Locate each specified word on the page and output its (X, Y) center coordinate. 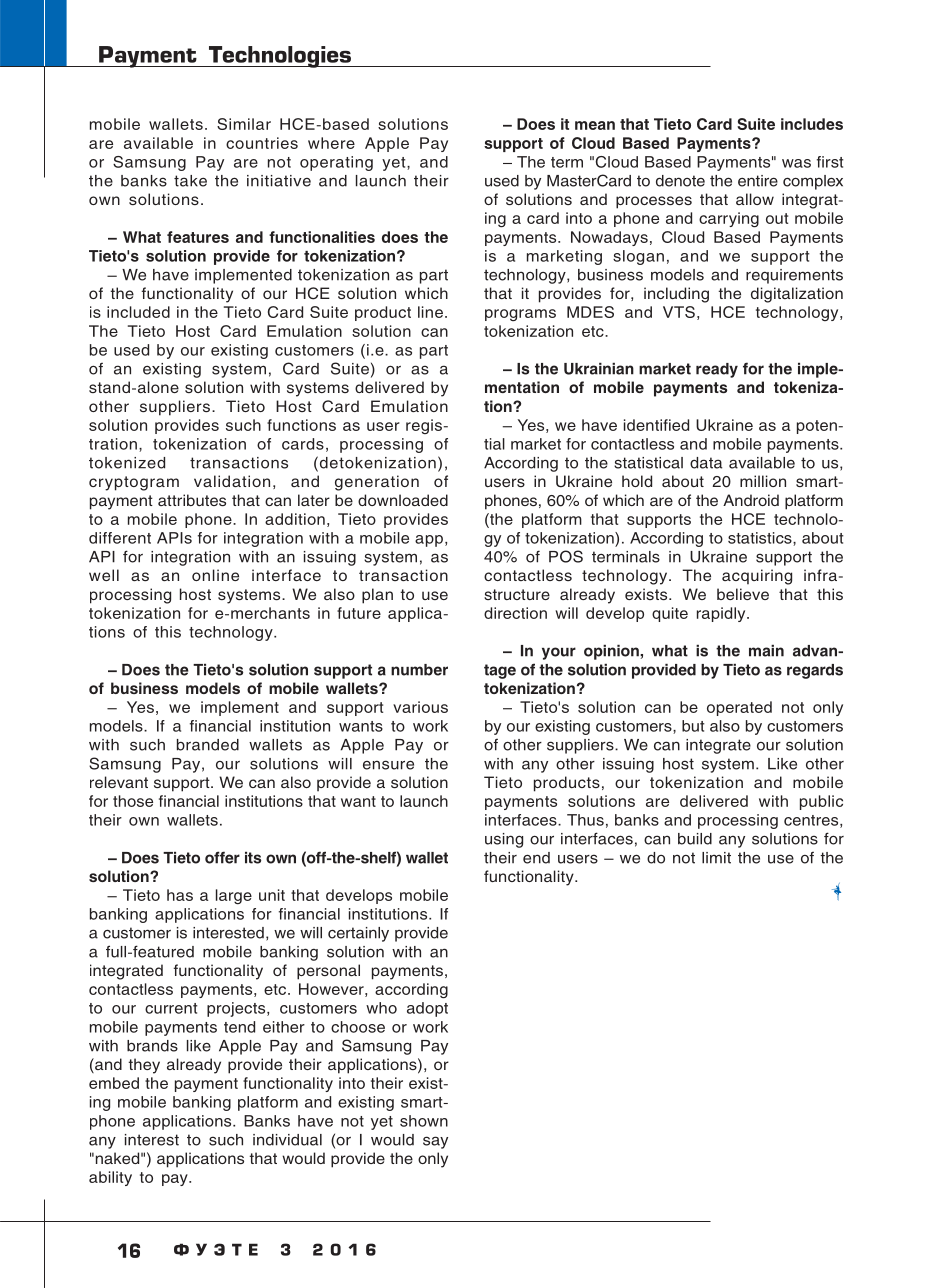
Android (751, 500)
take (190, 181)
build (695, 839)
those (133, 801)
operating (336, 163)
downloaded (403, 500)
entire (758, 181)
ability (110, 1178)
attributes (192, 500)
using (504, 840)
